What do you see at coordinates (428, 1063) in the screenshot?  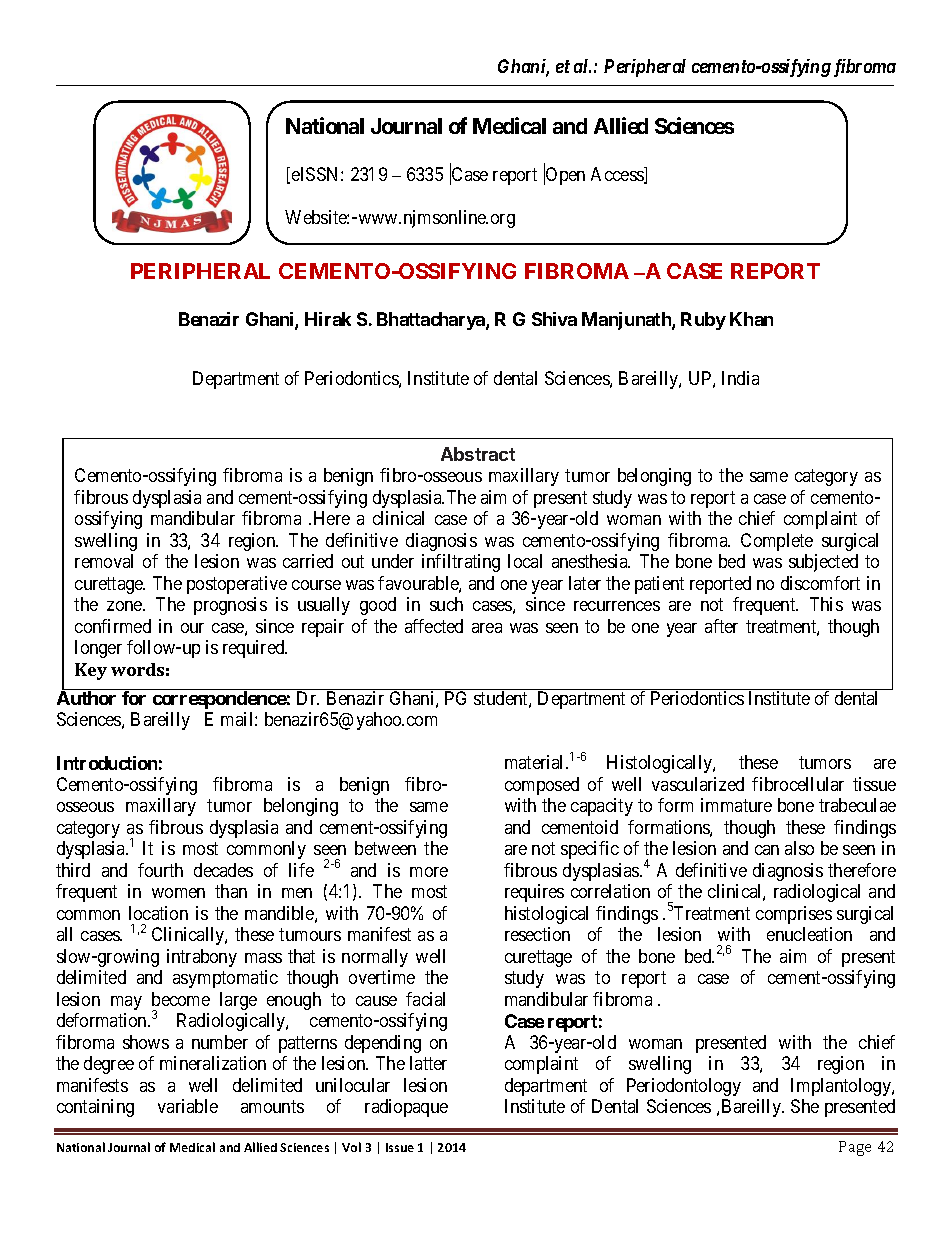 I see `latter` at bounding box center [428, 1063].
